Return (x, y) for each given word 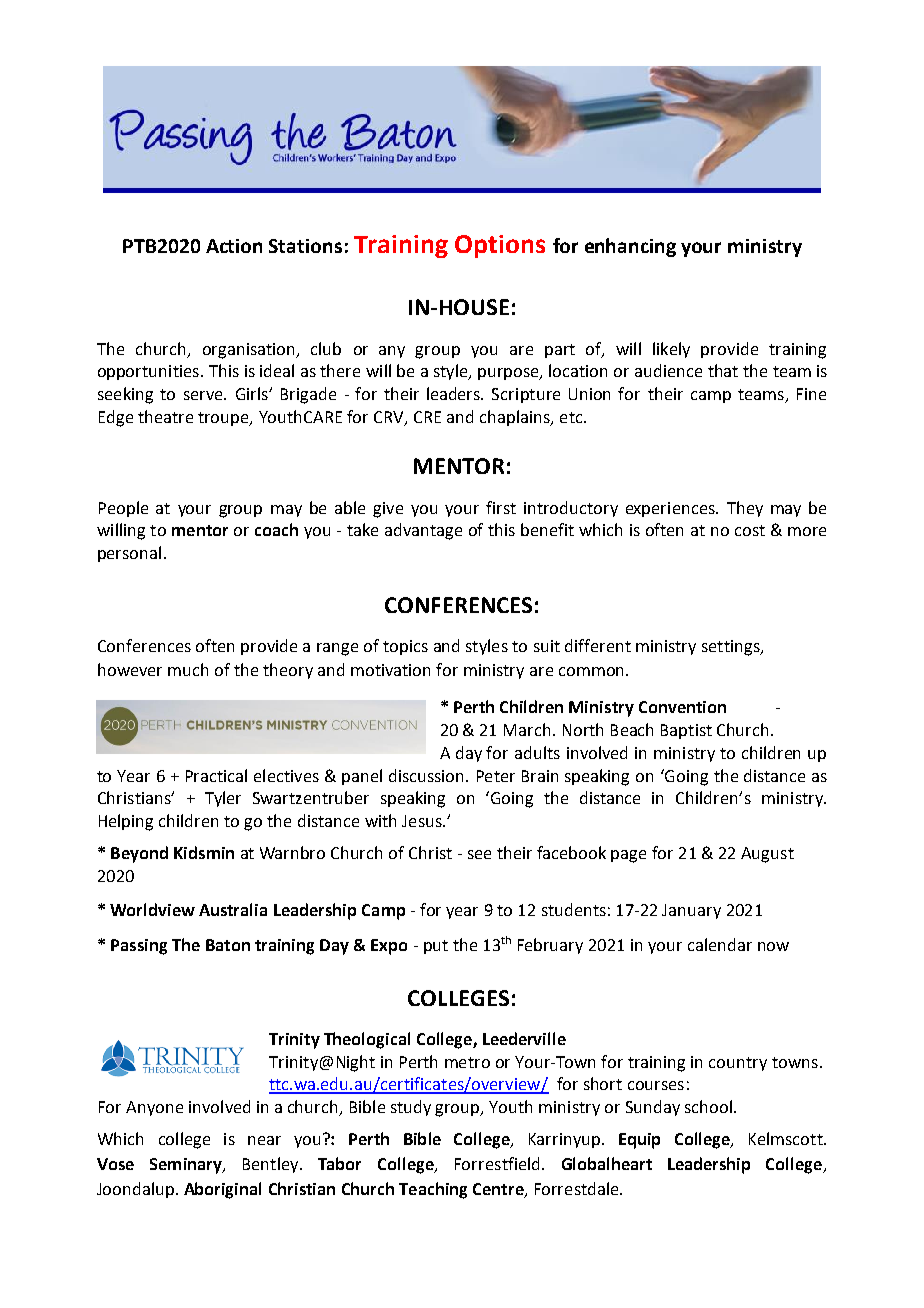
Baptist (686, 731)
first (501, 507)
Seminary (187, 1166)
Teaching (433, 1190)
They (745, 509)
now (773, 946)
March (527, 729)
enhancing (630, 247)
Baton (228, 945)
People (123, 509)
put (436, 947)
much (188, 669)
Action (234, 246)
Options (500, 246)
